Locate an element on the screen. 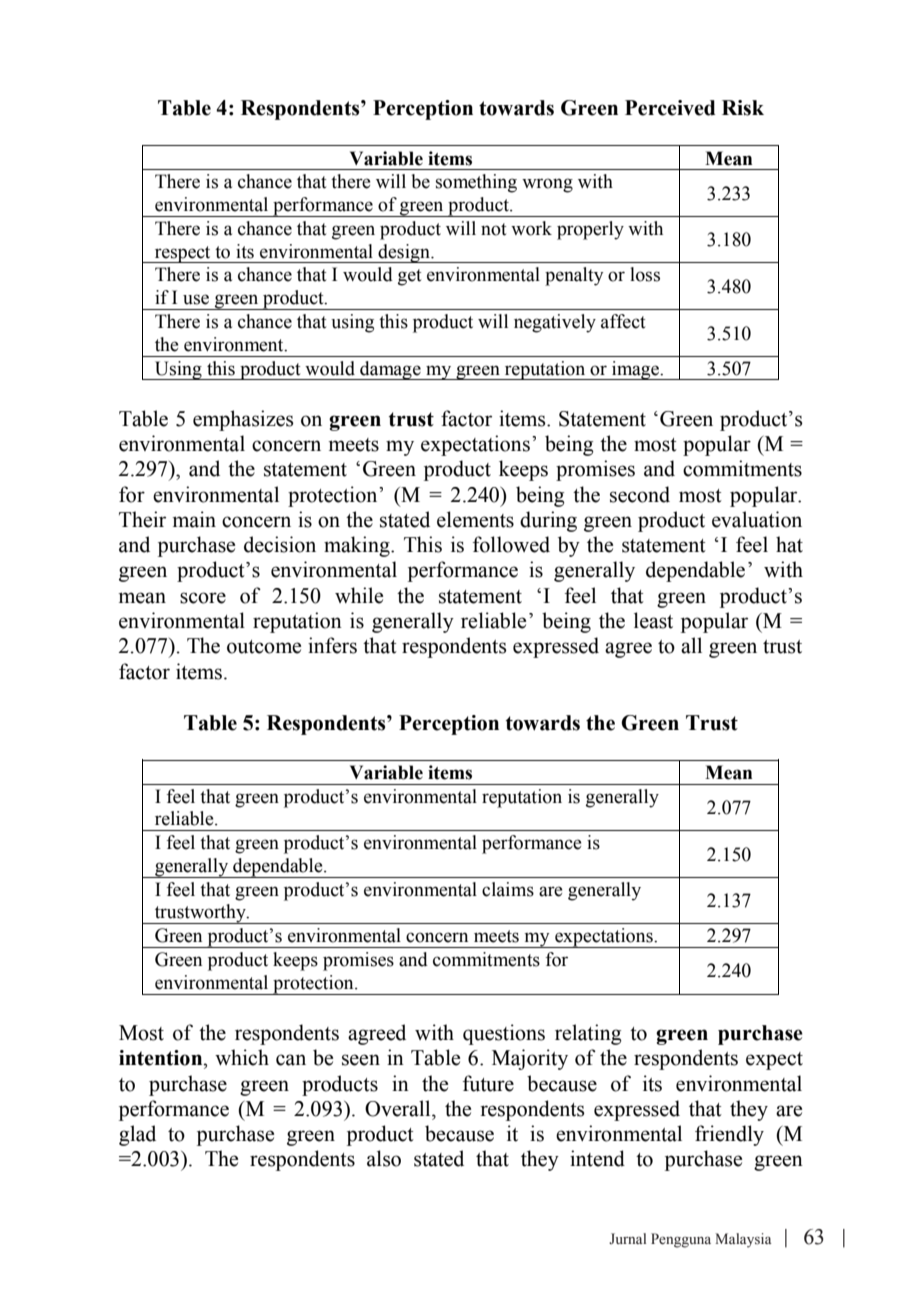  least is located at coordinates (653, 620).
